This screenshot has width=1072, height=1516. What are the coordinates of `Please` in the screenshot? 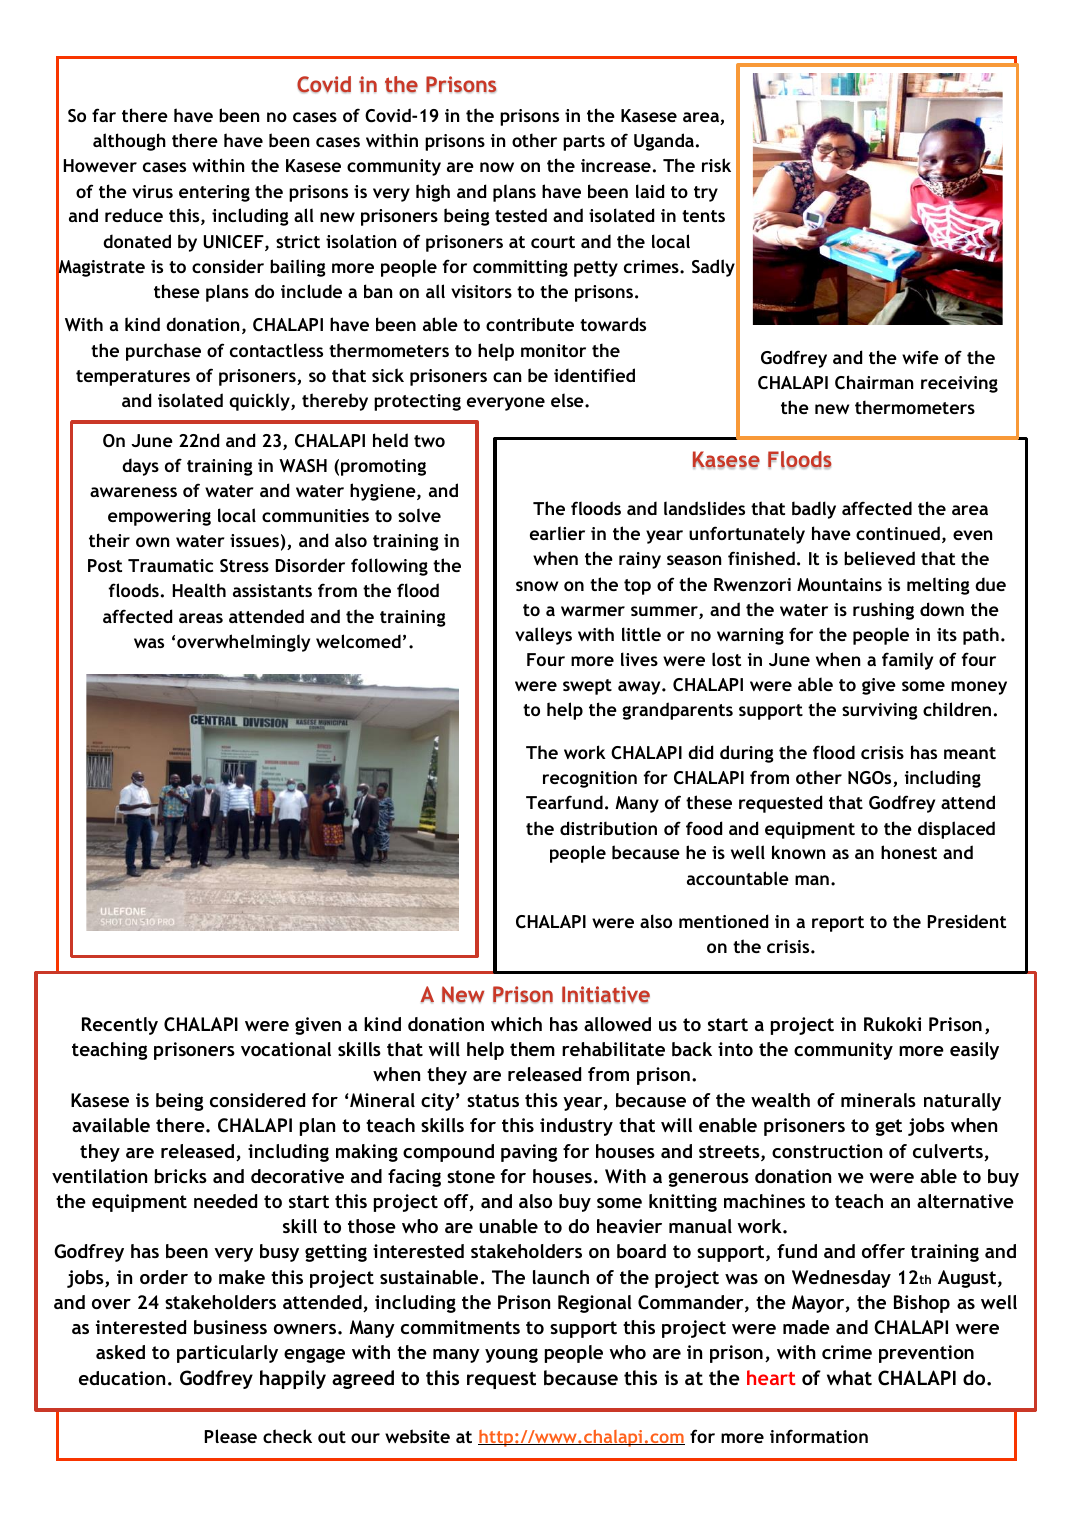 It's located at (231, 1436).
